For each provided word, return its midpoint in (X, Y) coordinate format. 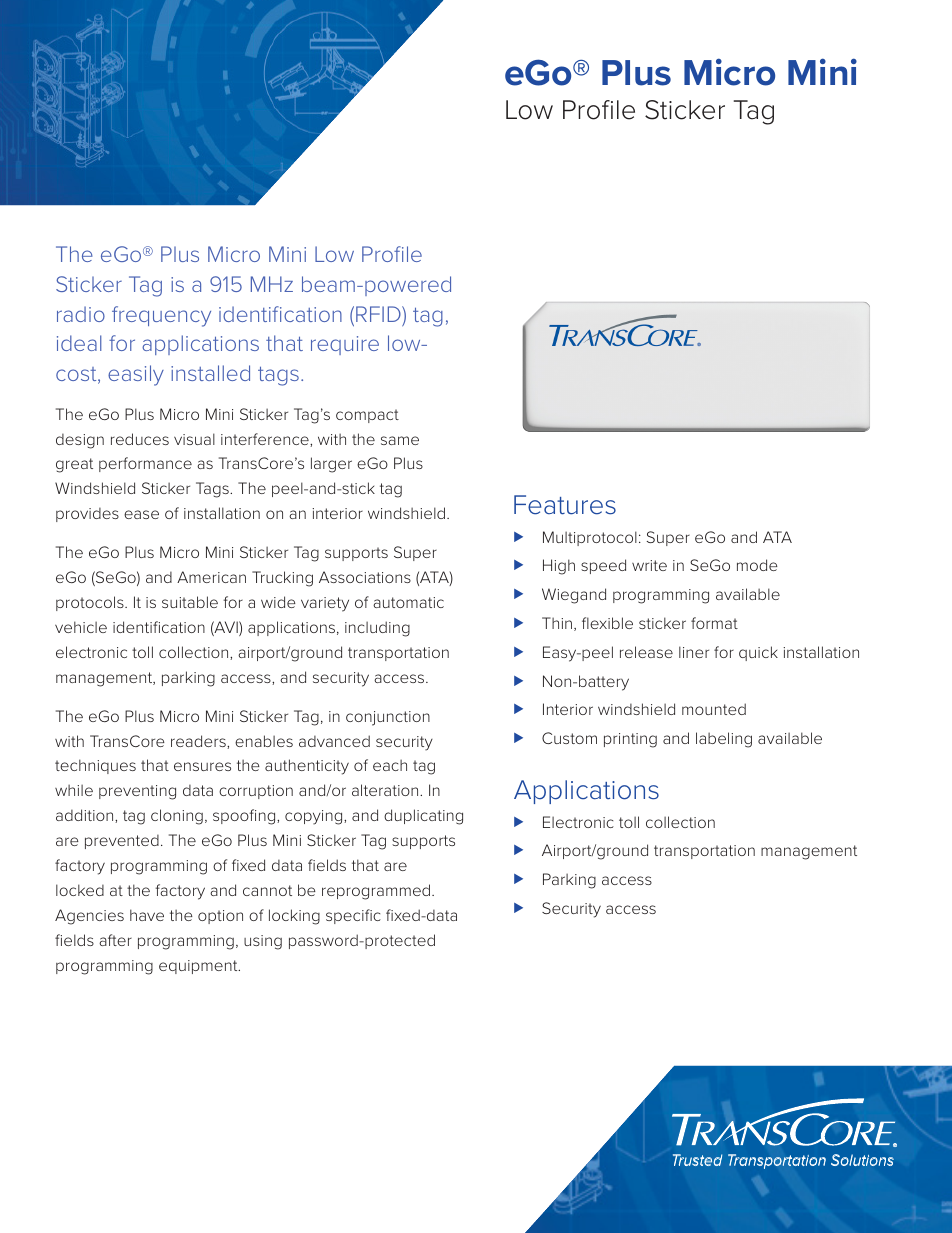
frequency (161, 316)
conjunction (388, 718)
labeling (724, 740)
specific (353, 916)
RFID (379, 314)
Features (565, 505)
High (559, 567)
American (211, 577)
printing (630, 740)
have (147, 915)
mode (757, 565)
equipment (199, 967)
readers (199, 742)
